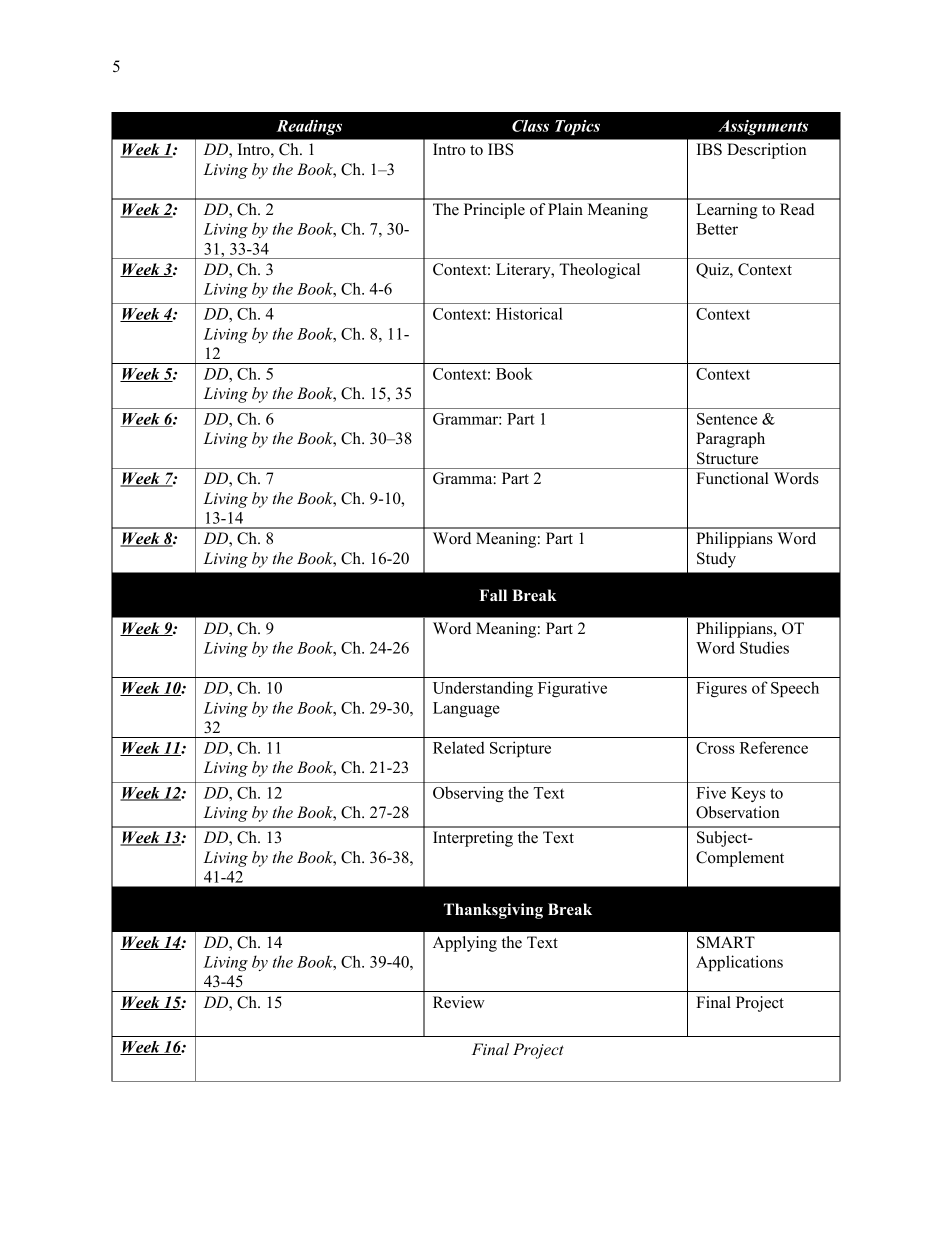 This image has width=952, height=1233. What do you see at coordinates (767, 151) in the image?
I see `Description` at bounding box center [767, 151].
